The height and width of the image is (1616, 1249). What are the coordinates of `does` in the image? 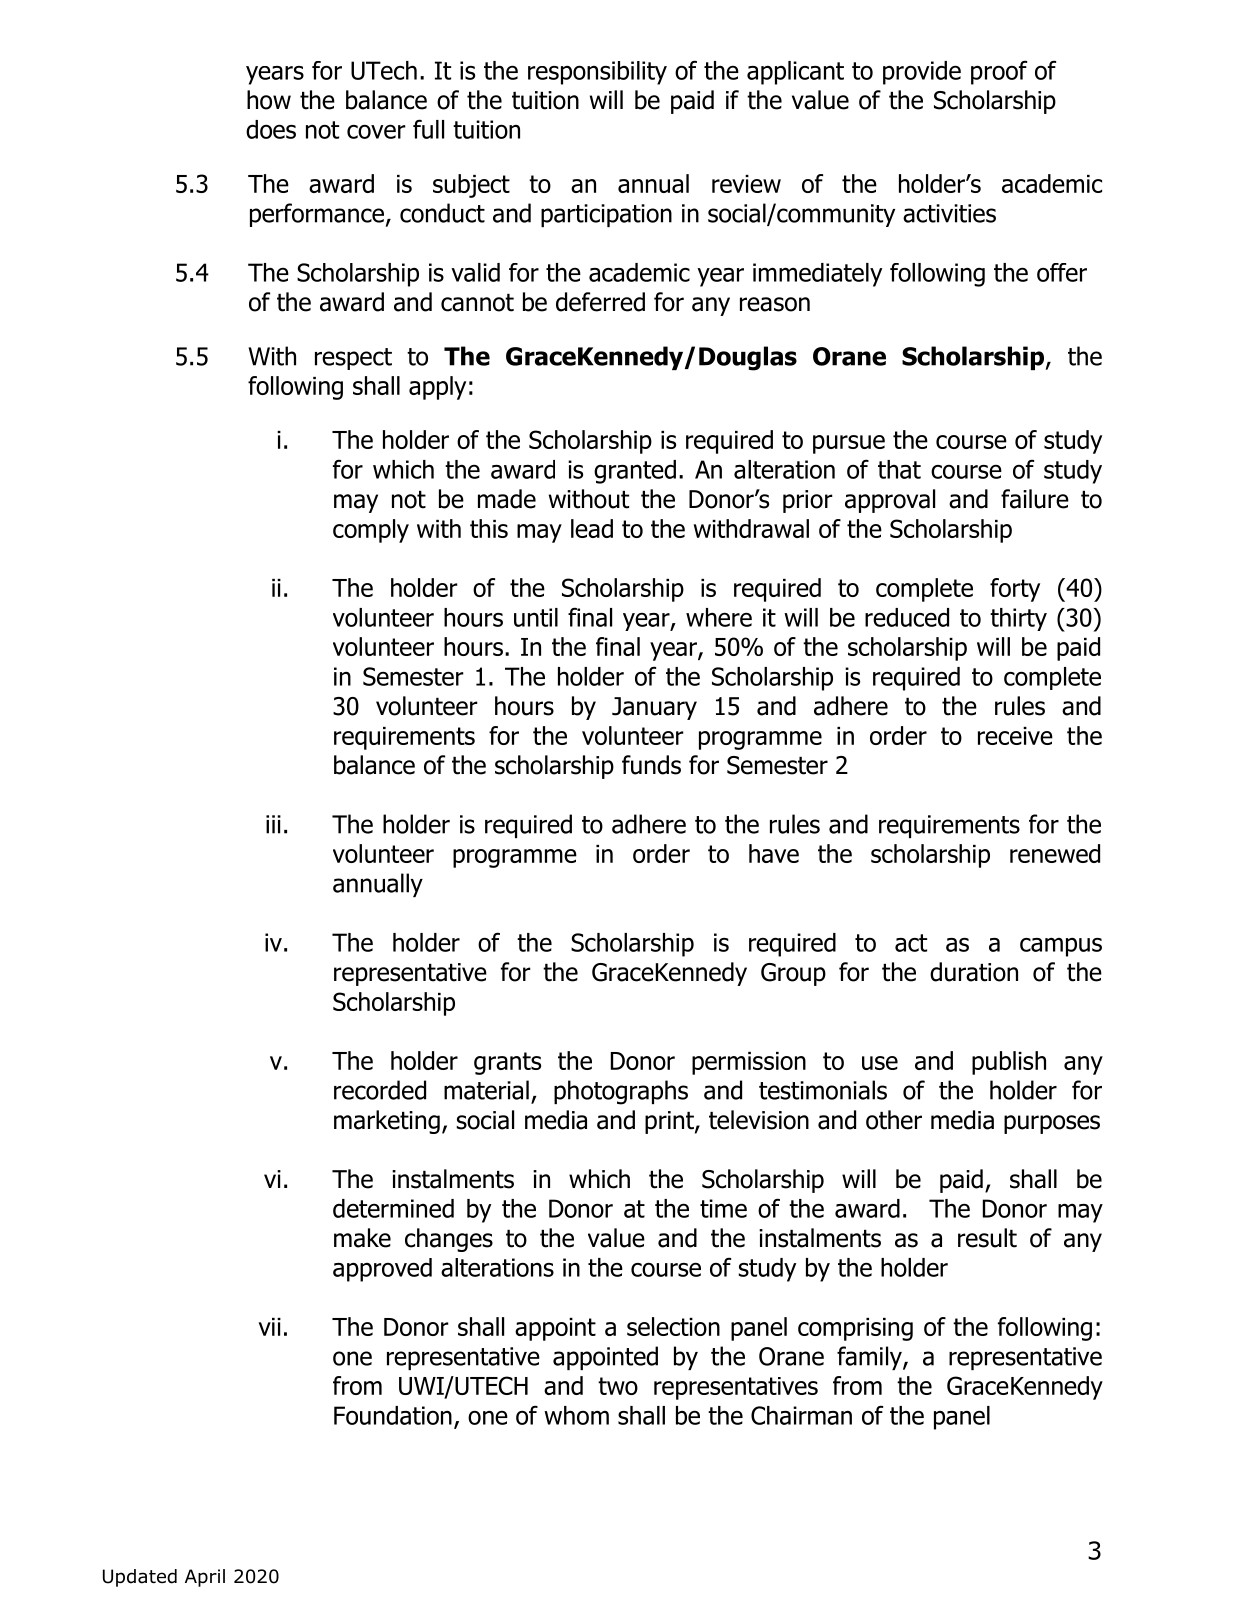 It's located at (271, 129).
